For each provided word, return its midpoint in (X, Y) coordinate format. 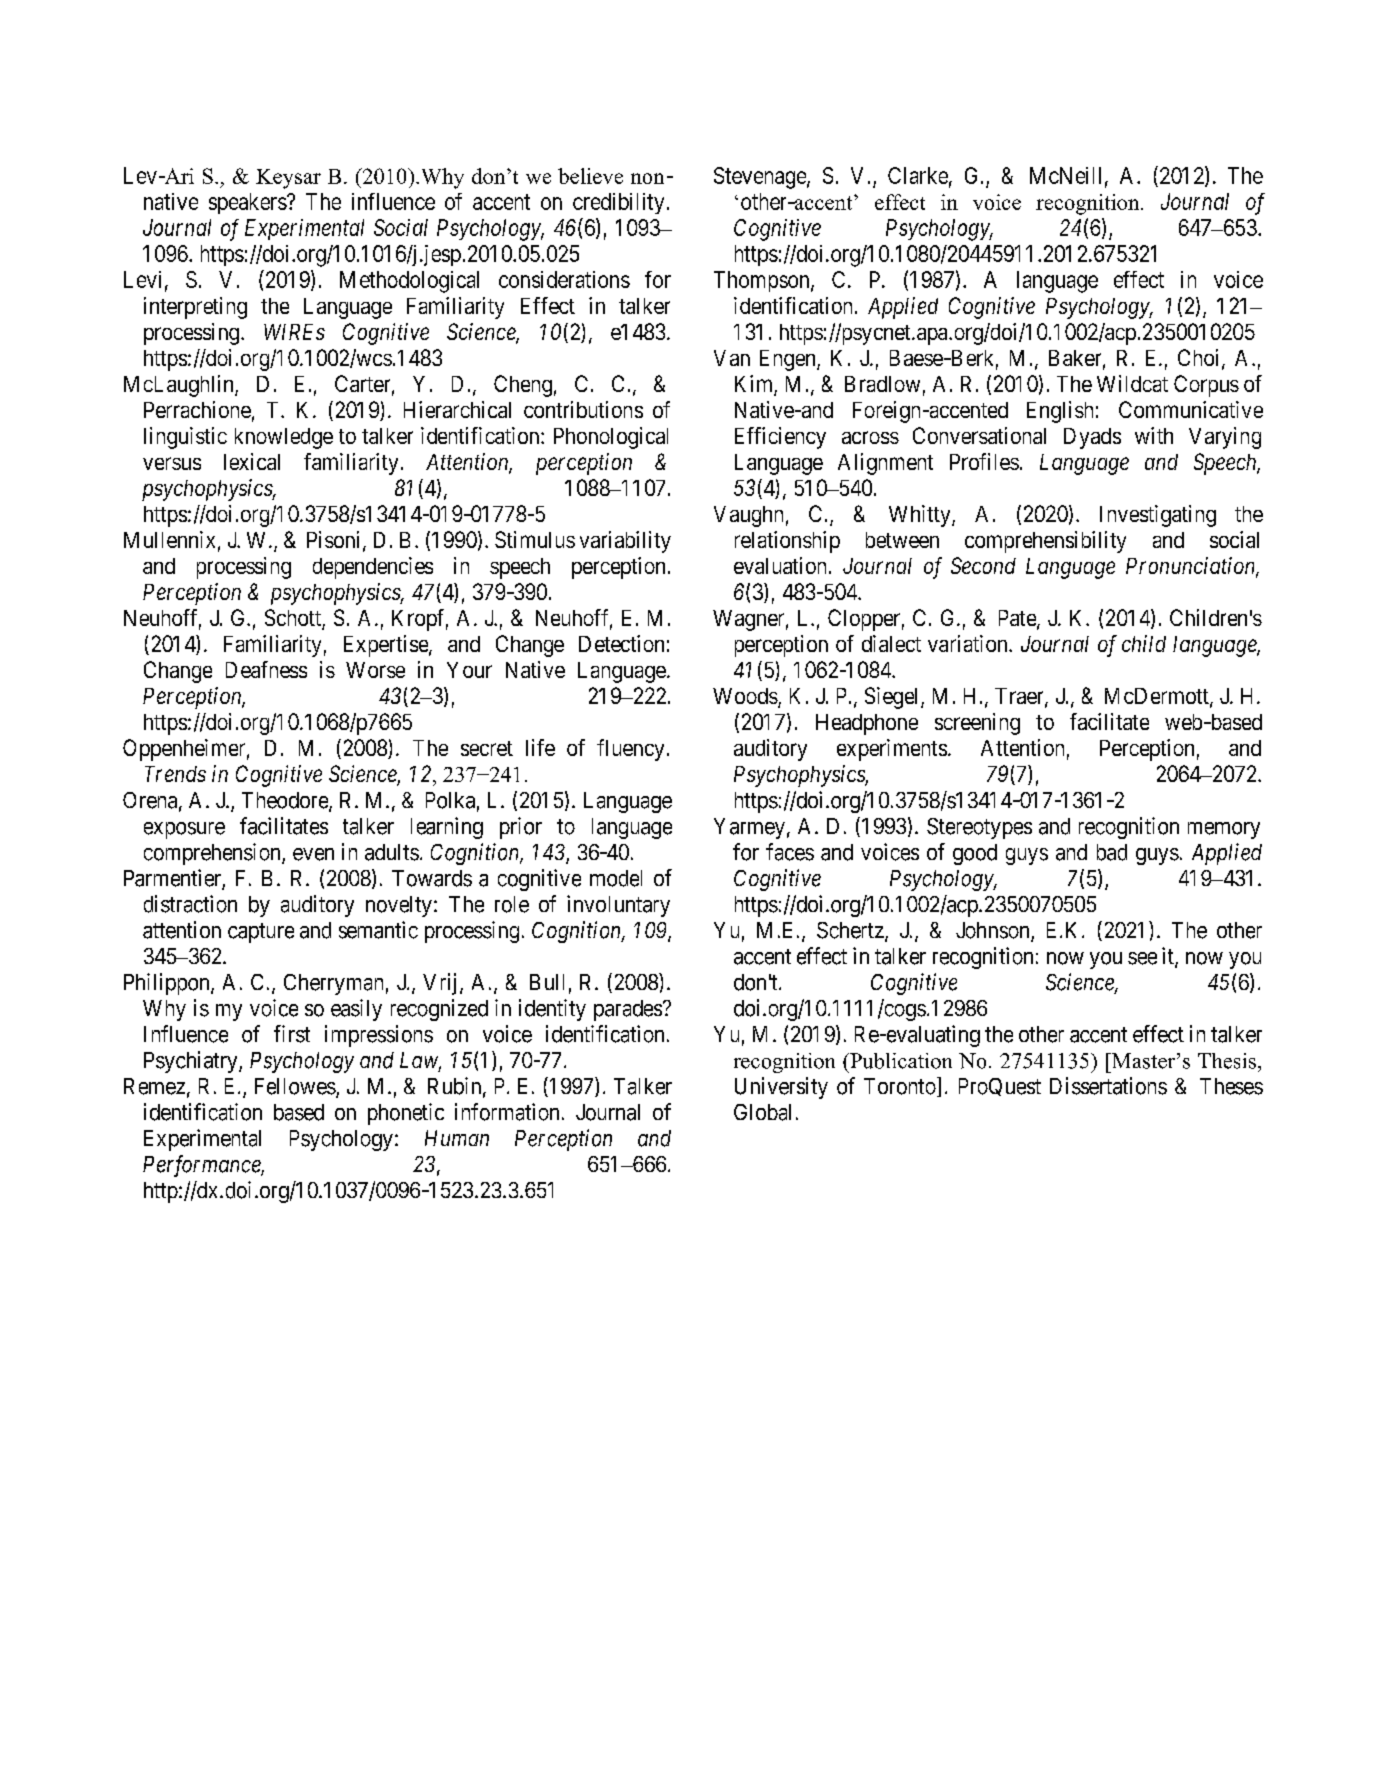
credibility (618, 203)
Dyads (1092, 438)
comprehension (213, 854)
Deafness (266, 669)
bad (1112, 852)
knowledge (284, 438)
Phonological (611, 438)
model (616, 878)
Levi (142, 279)
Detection (621, 643)
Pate (1018, 619)
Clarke (918, 175)
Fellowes (295, 1086)
